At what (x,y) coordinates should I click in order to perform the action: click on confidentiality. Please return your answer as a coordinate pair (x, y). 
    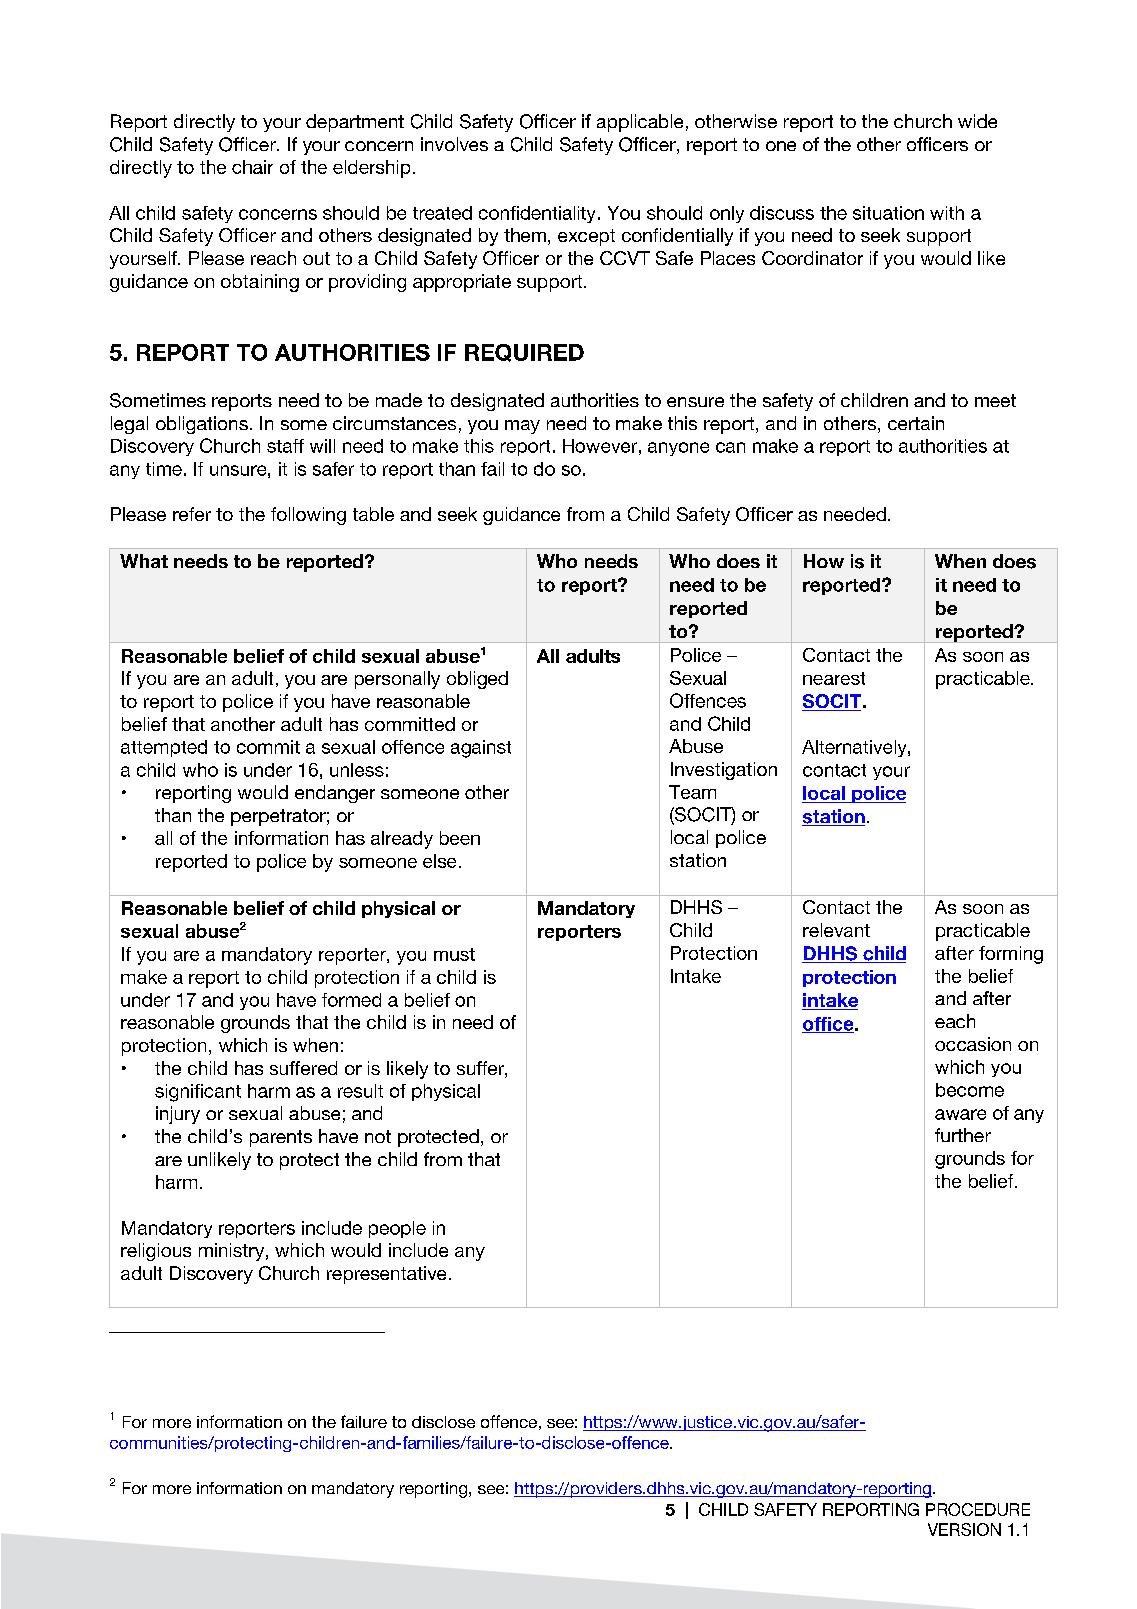
    Looking at the image, I should click on (537, 214).
